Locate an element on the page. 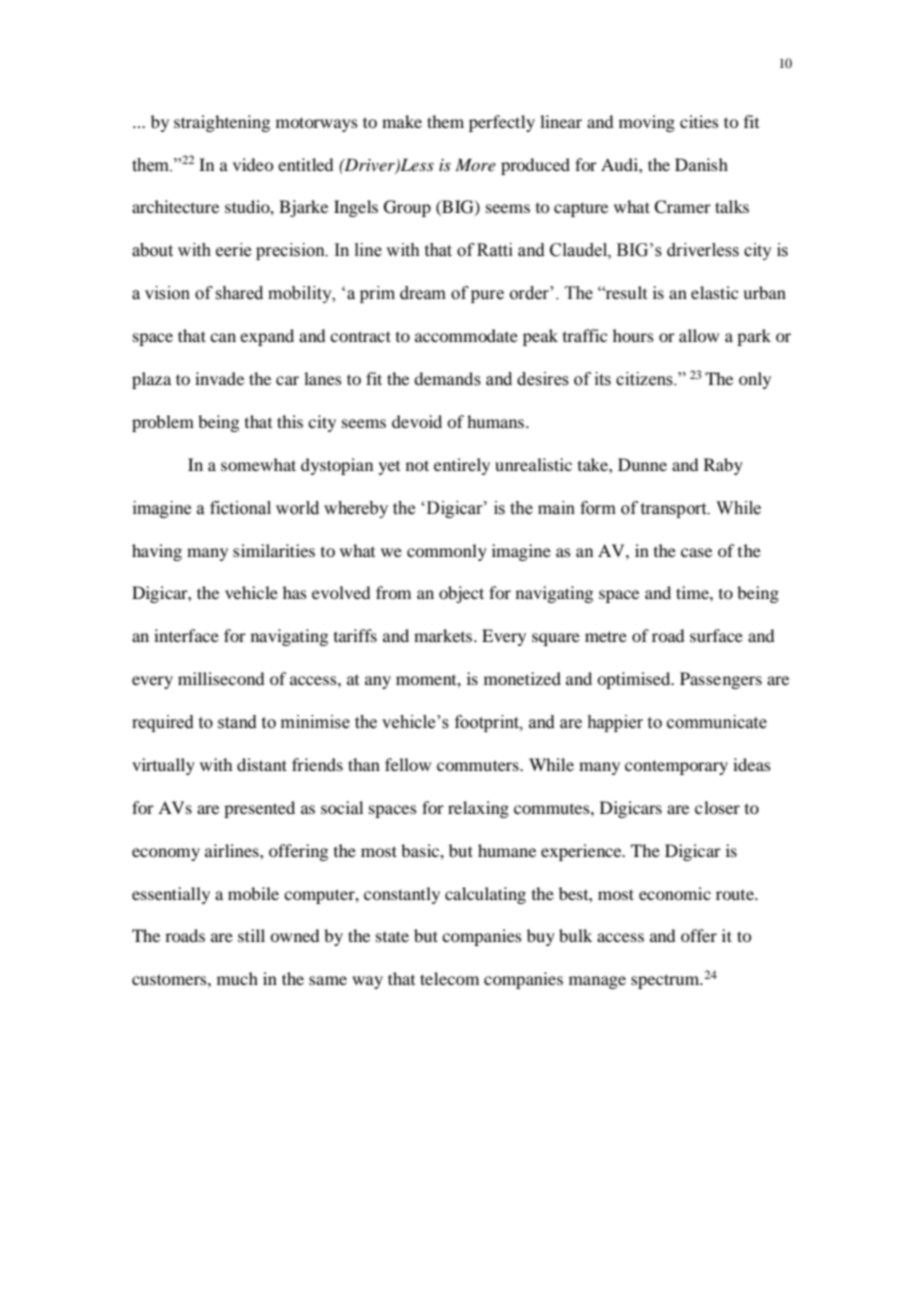 Image resolution: width=924 pixels, height=1308 pixels. footprint is located at coordinates (488, 723).
